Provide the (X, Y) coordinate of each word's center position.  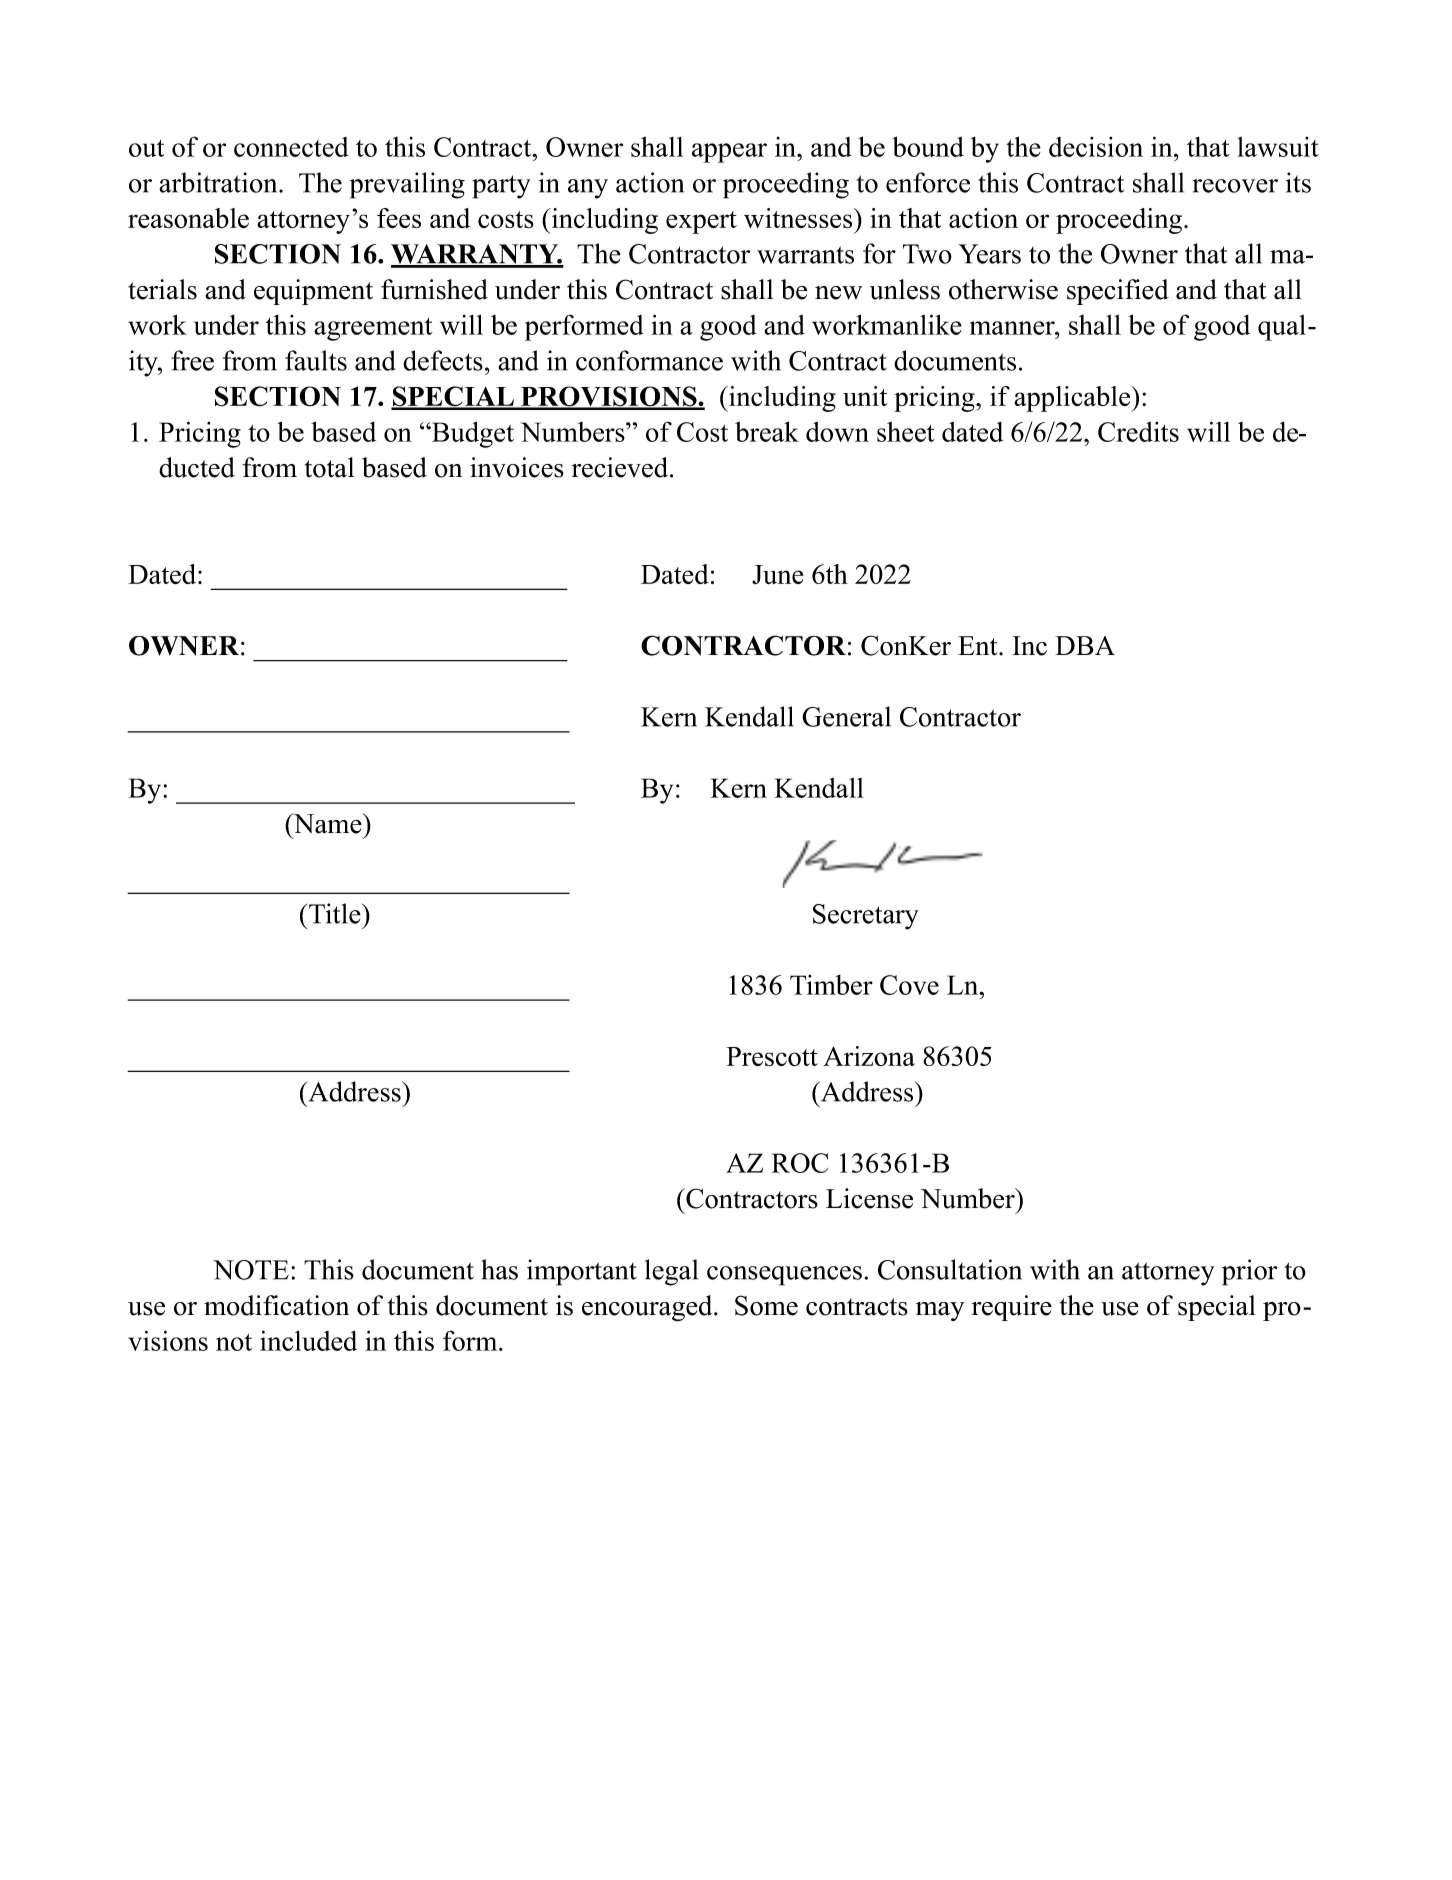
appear (729, 153)
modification (276, 1305)
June (778, 575)
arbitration (219, 182)
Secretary (866, 917)
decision (1096, 147)
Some (766, 1305)
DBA (1085, 645)
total (329, 467)
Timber (831, 985)
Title (336, 913)
